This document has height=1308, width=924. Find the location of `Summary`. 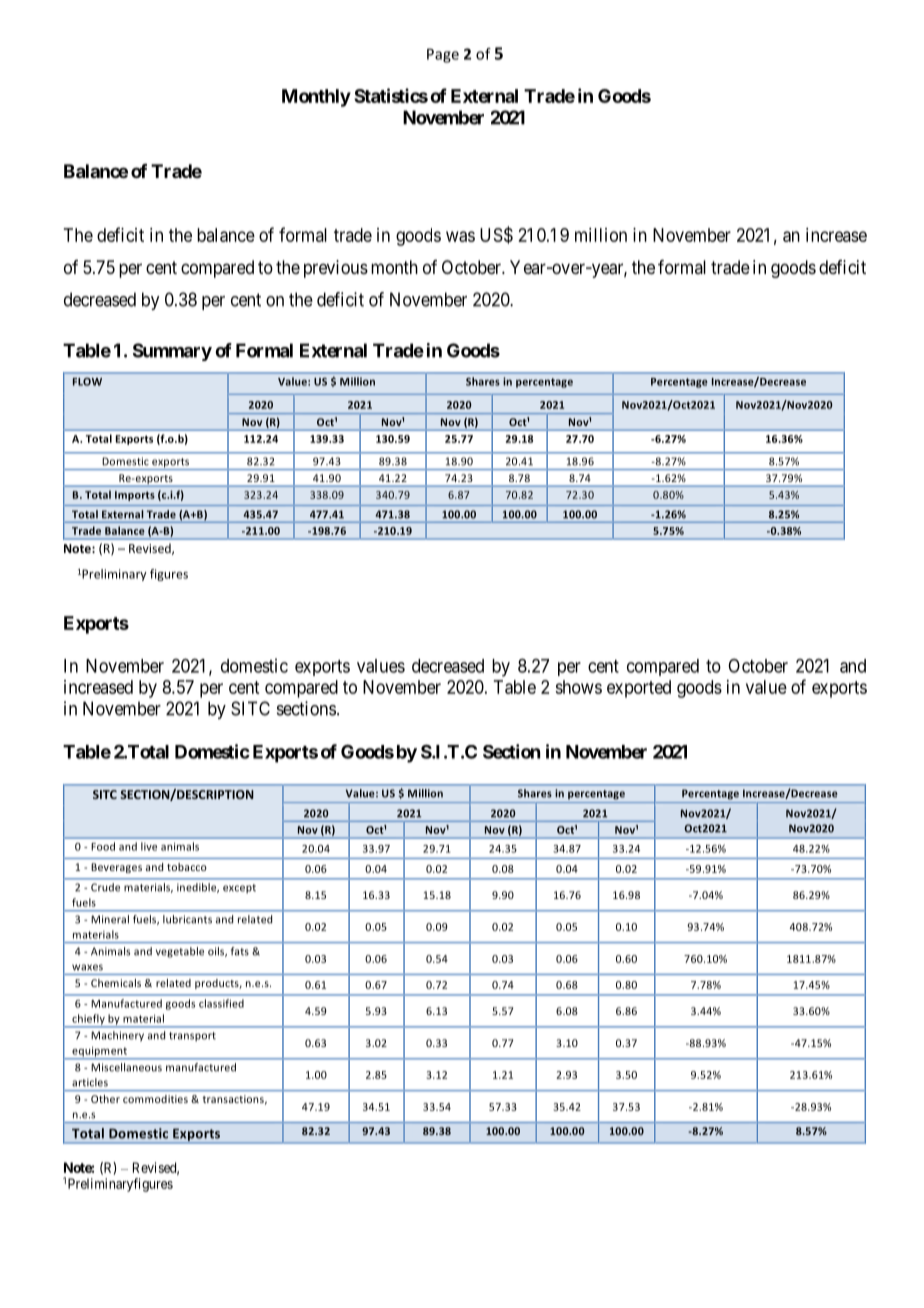

Summary is located at coordinates (172, 352).
